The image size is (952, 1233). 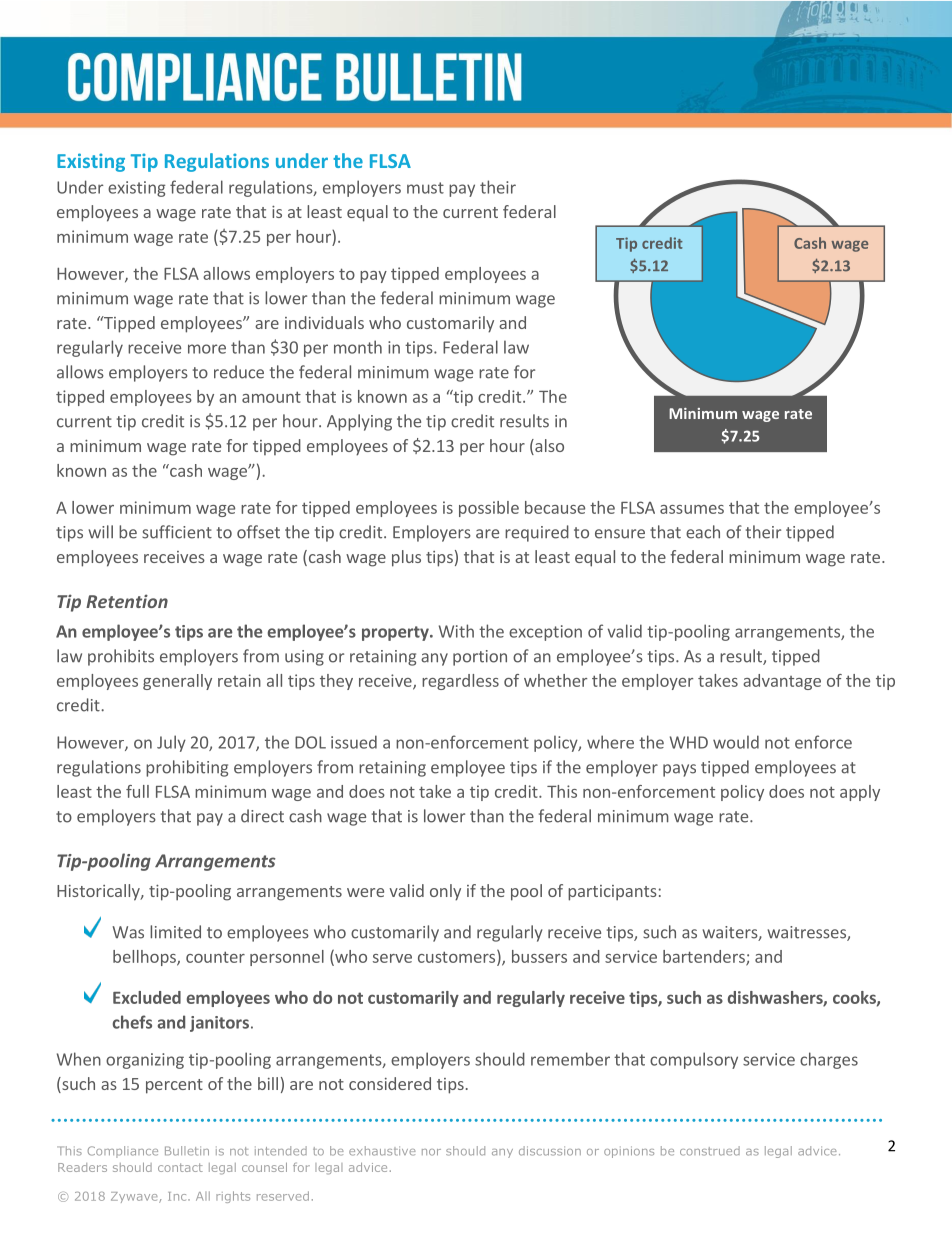 What do you see at coordinates (460, 682) in the screenshot?
I see `regardless` at bounding box center [460, 682].
